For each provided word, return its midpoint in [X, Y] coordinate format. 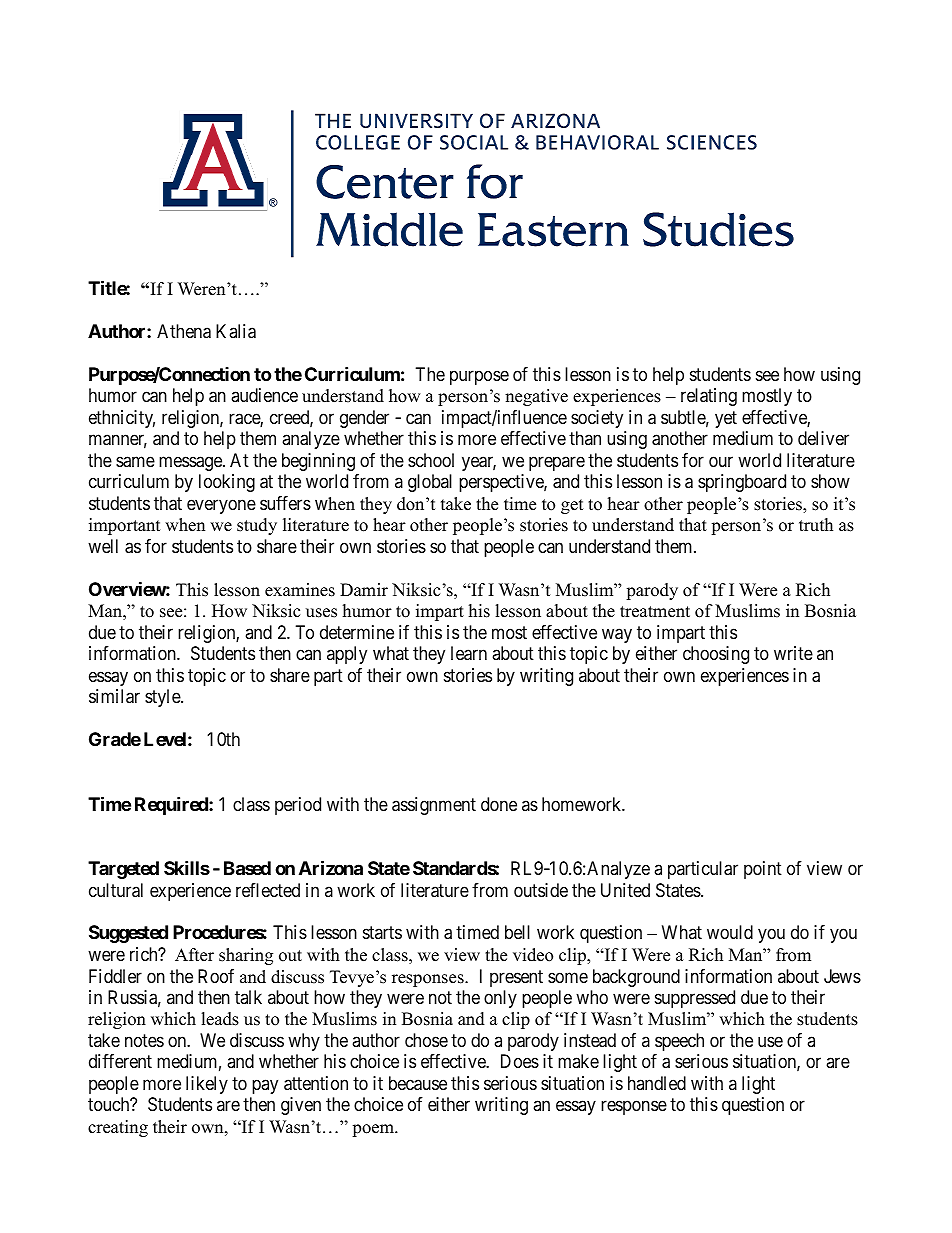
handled [657, 1083]
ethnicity [122, 419]
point [763, 870]
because [418, 1083]
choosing [716, 655]
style [163, 698]
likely [207, 1085]
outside [541, 890]
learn [469, 653]
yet [726, 419]
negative [536, 397]
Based [247, 868]
